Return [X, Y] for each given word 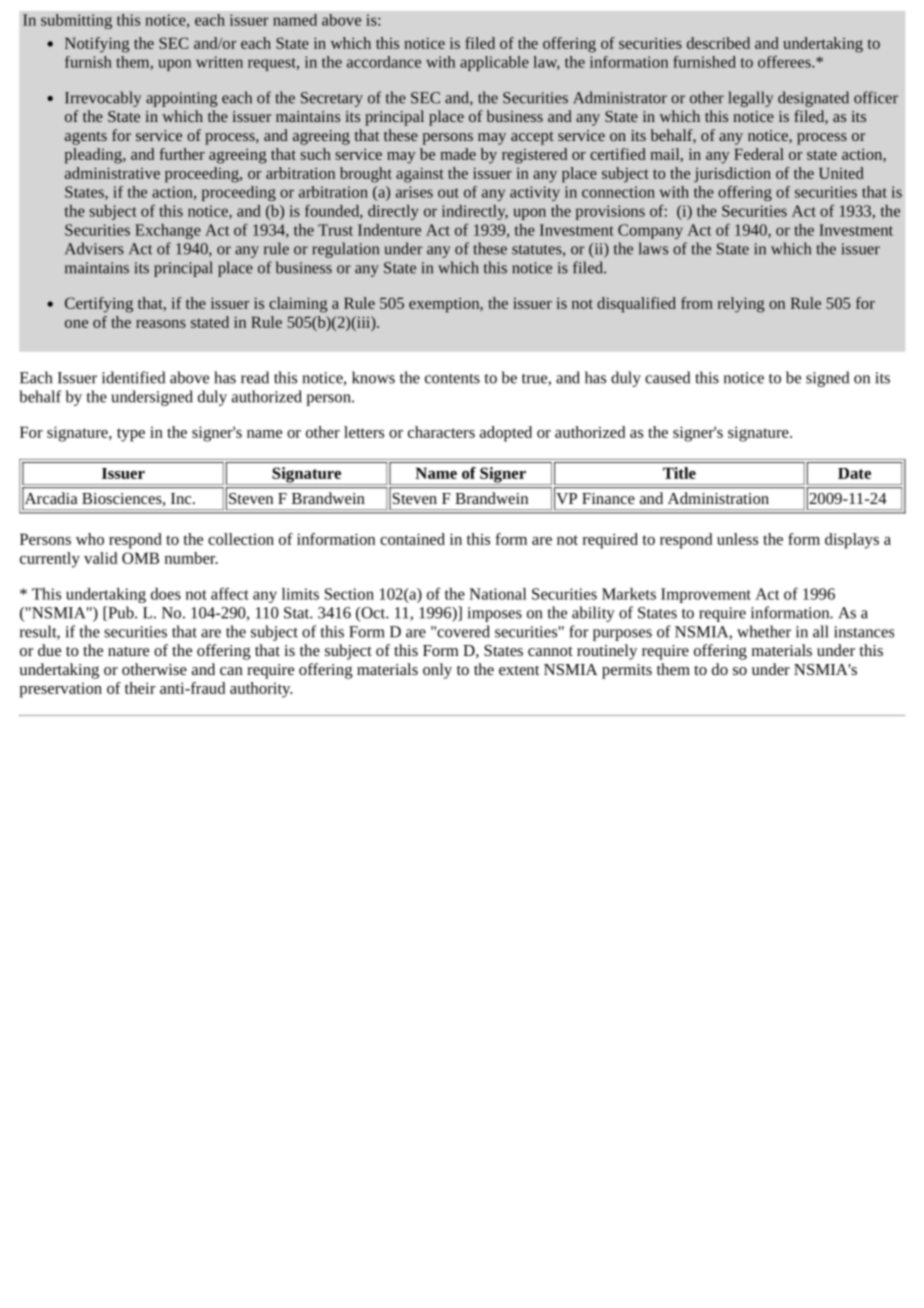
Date [854, 473]
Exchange [168, 231]
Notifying [97, 45]
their [140, 688]
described [718, 43]
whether [764, 631]
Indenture [389, 230]
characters [441, 432]
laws [653, 248]
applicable [494, 63]
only [437, 671]
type [131, 435]
